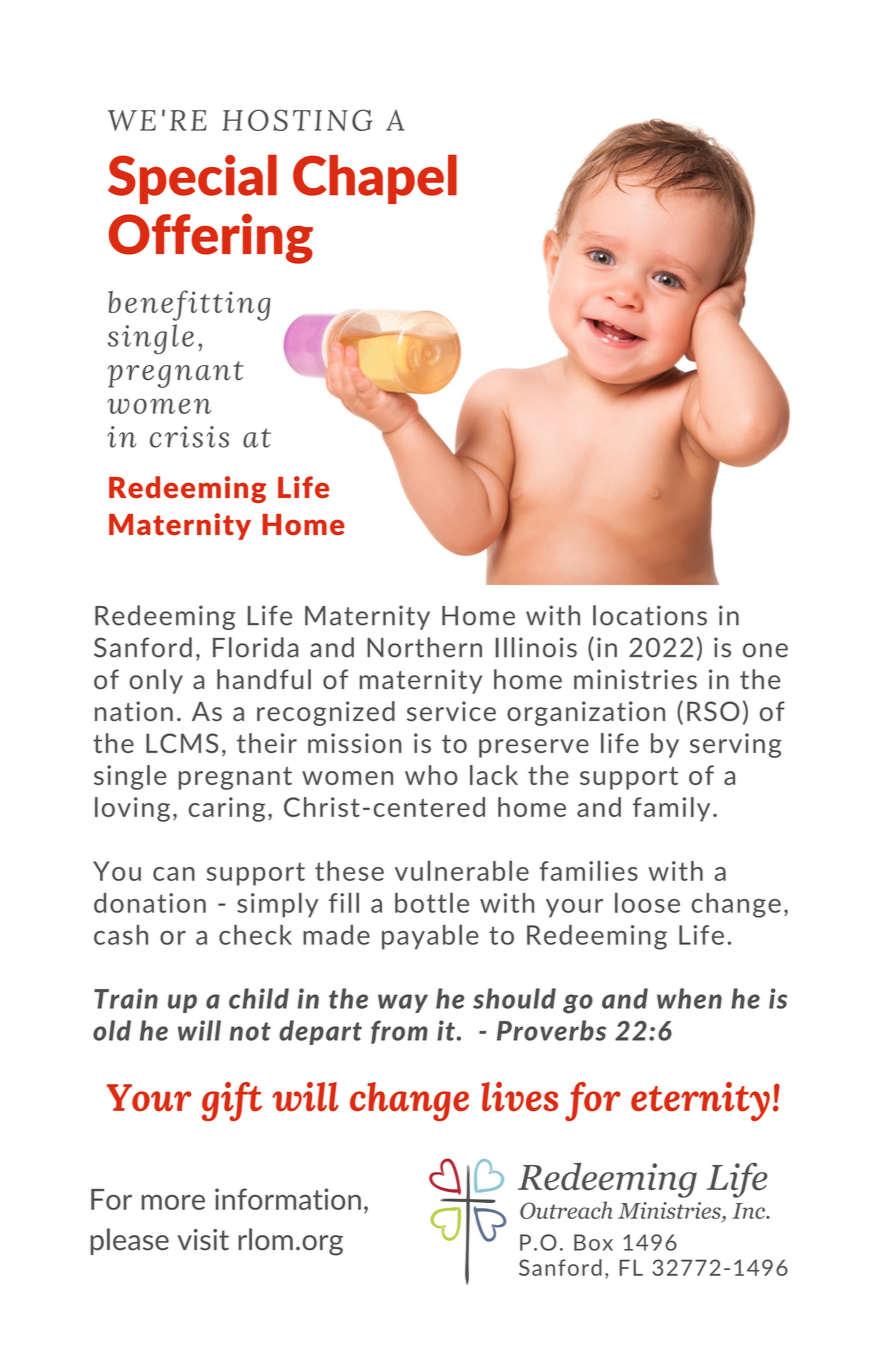 Image resolution: width=887 pixels, height=1372 pixels. Describe the element at coordinates (173, 1202) in the document. I see `more` at that location.
